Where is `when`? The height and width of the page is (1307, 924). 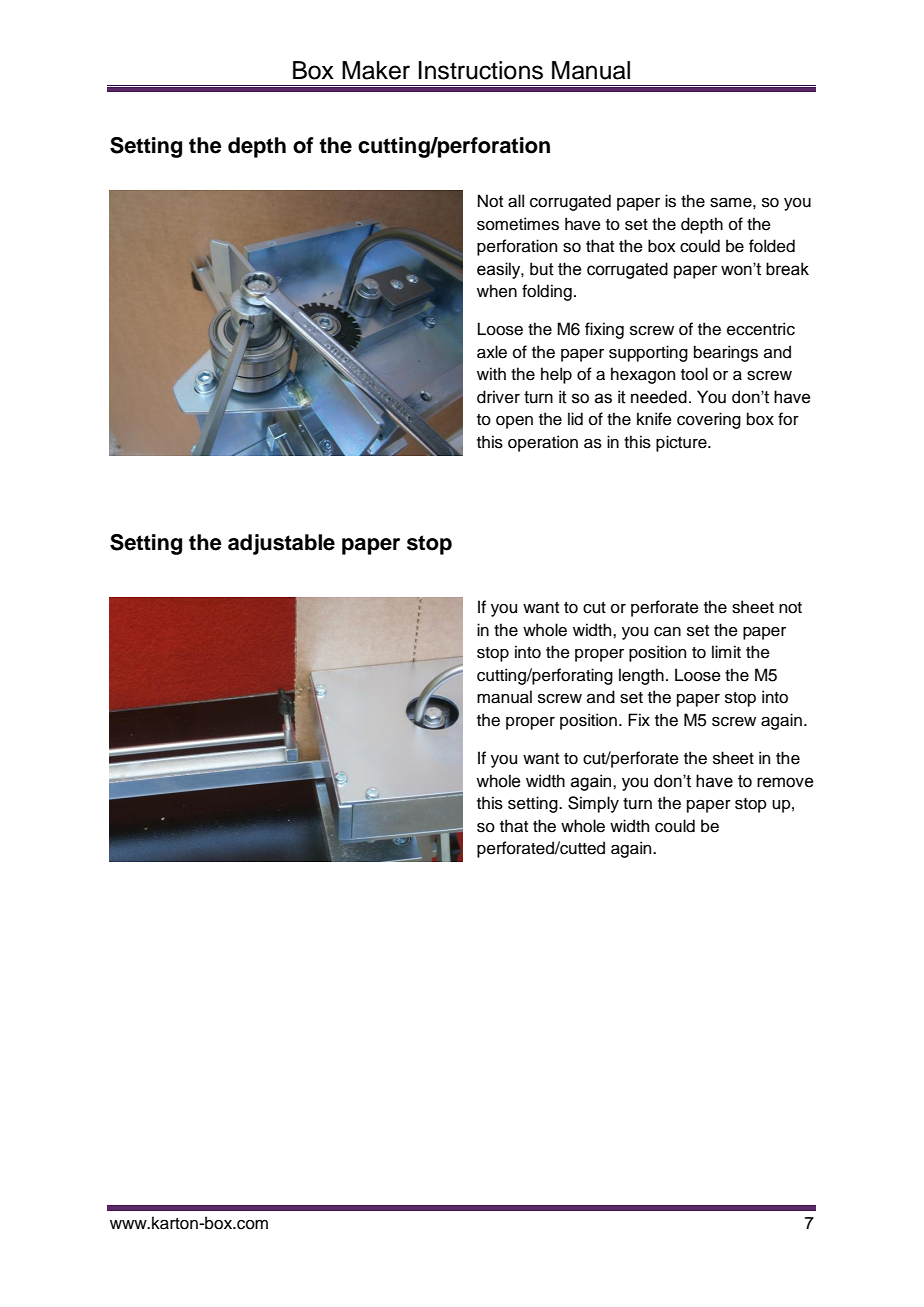
when is located at coordinates (497, 291).
